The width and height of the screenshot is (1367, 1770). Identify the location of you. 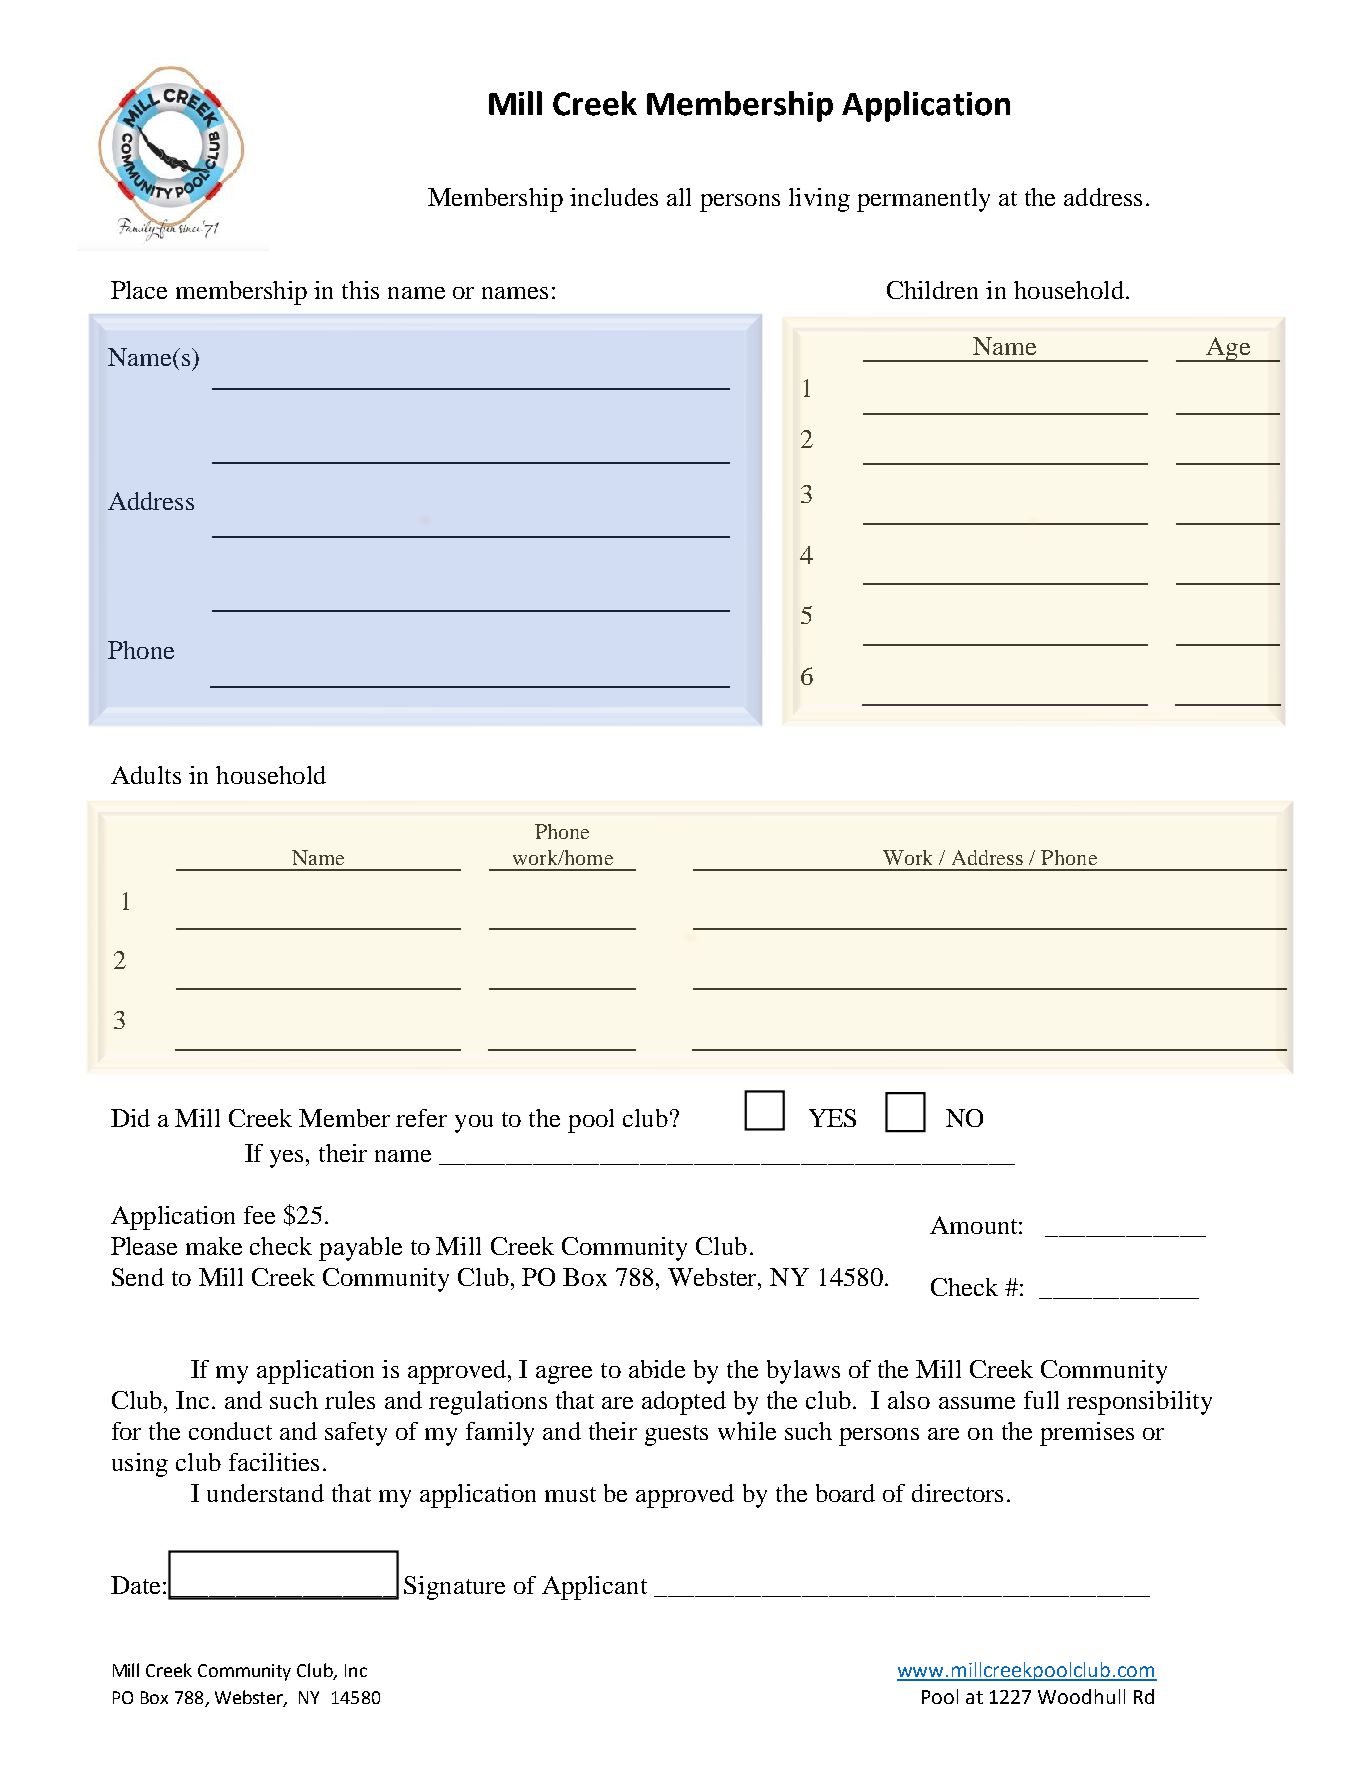
(474, 1124).
